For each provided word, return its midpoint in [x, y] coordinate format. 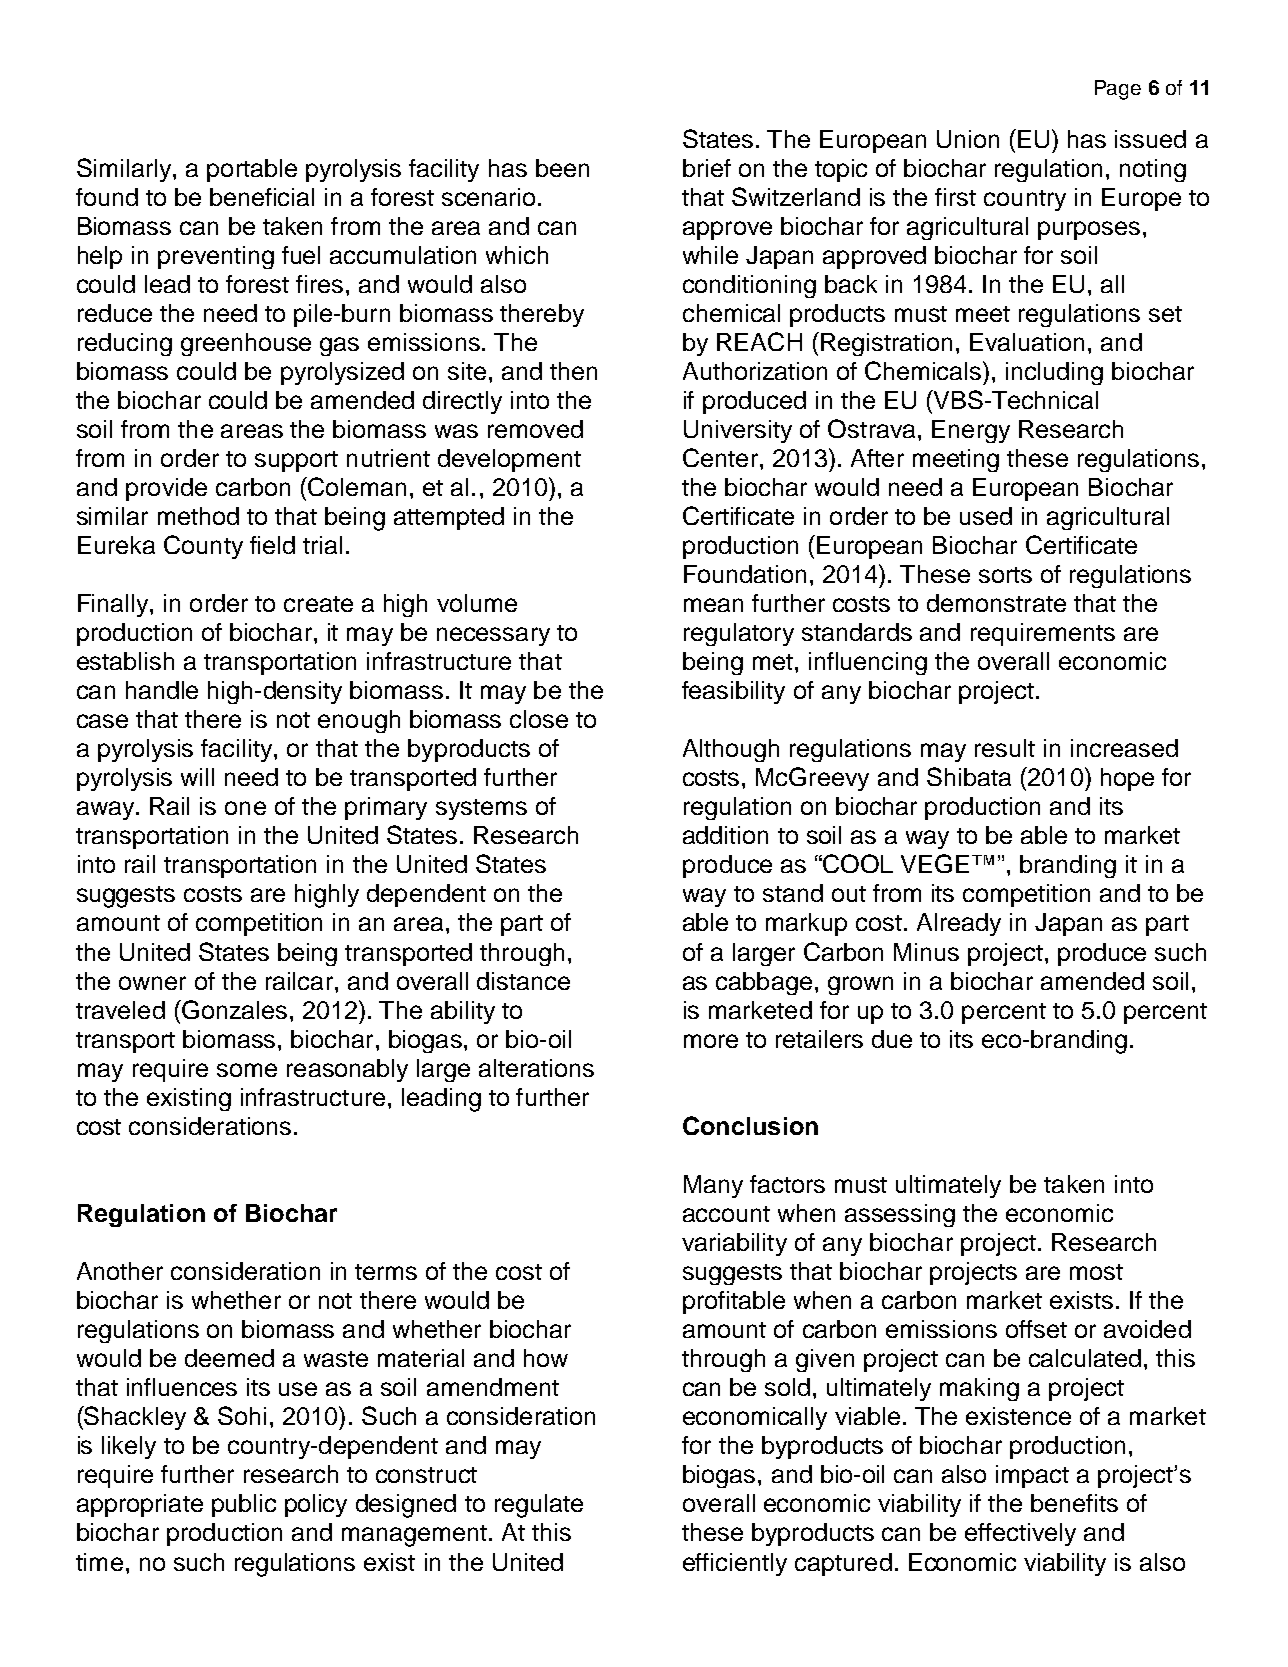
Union [968, 139]
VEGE [935, 863]
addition [725, 835]
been [562, 168]
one [245, 808]
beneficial [262, 197]
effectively [1020, 1534]
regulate [539, 1506]
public [244, 1505]
